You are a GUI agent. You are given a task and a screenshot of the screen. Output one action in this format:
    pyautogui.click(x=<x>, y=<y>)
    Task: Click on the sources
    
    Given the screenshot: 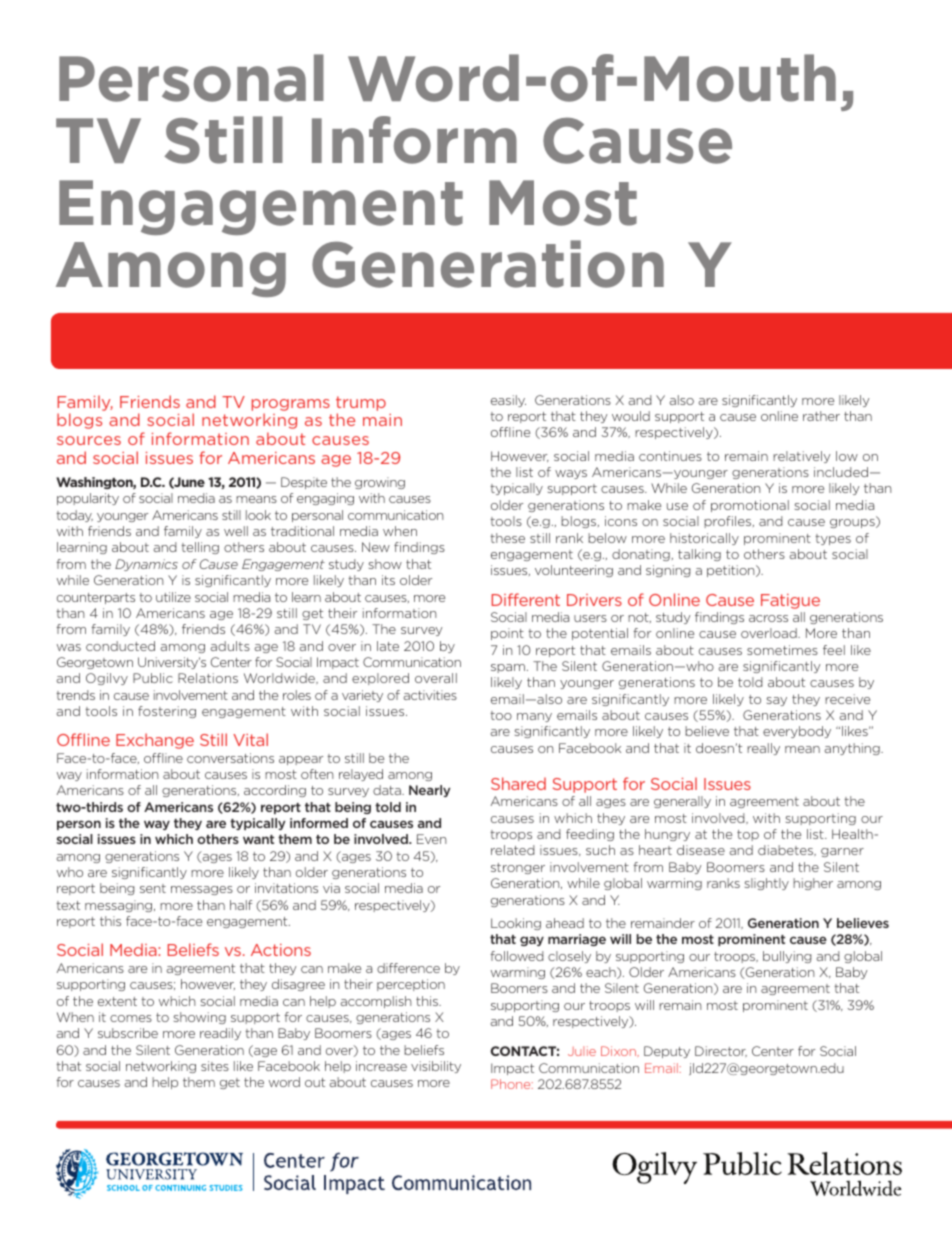 What is the action you would take?
    pyautogui.click(x=89, y=440)
